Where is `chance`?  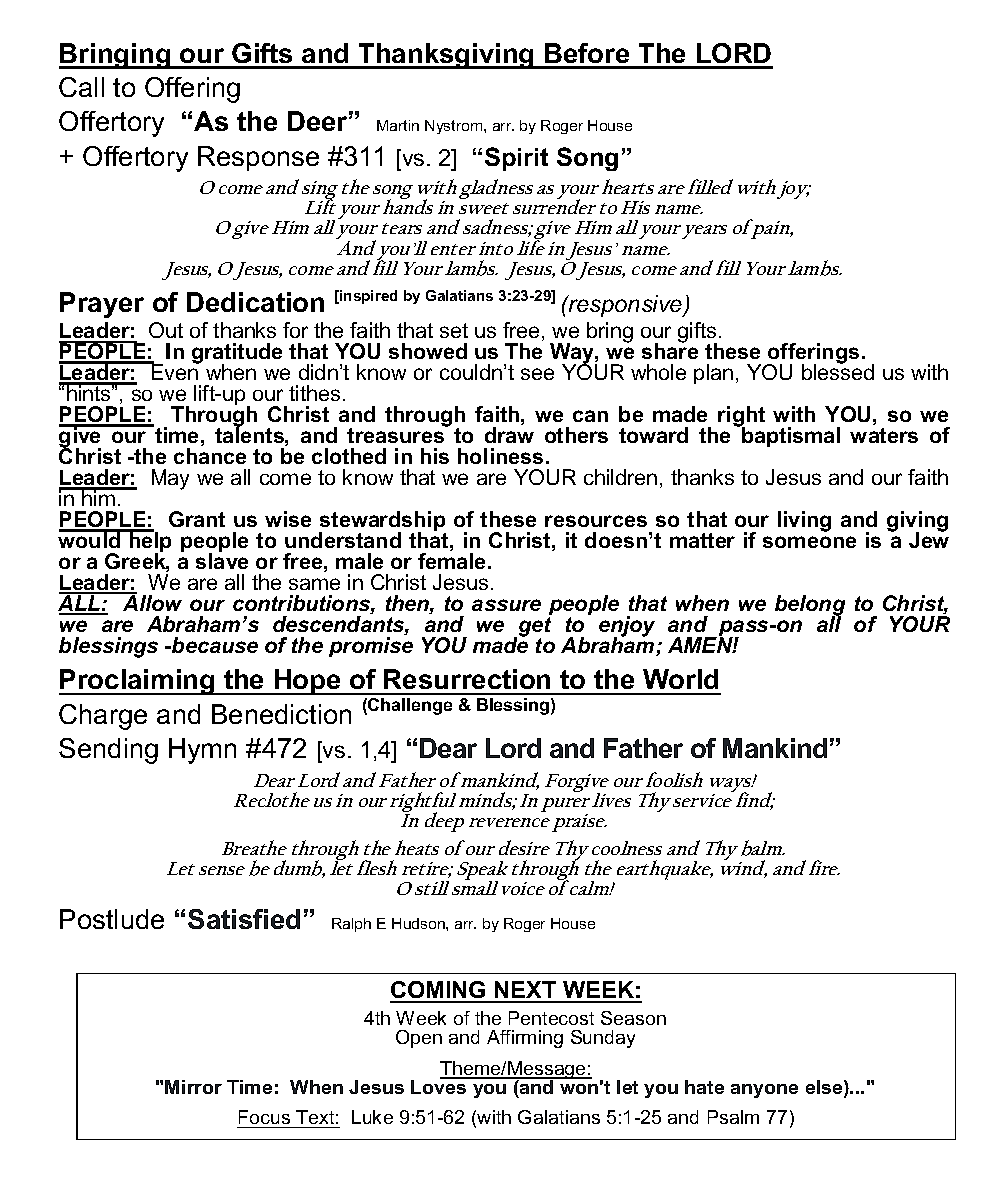 chance is located at coordinates (210, 456).
